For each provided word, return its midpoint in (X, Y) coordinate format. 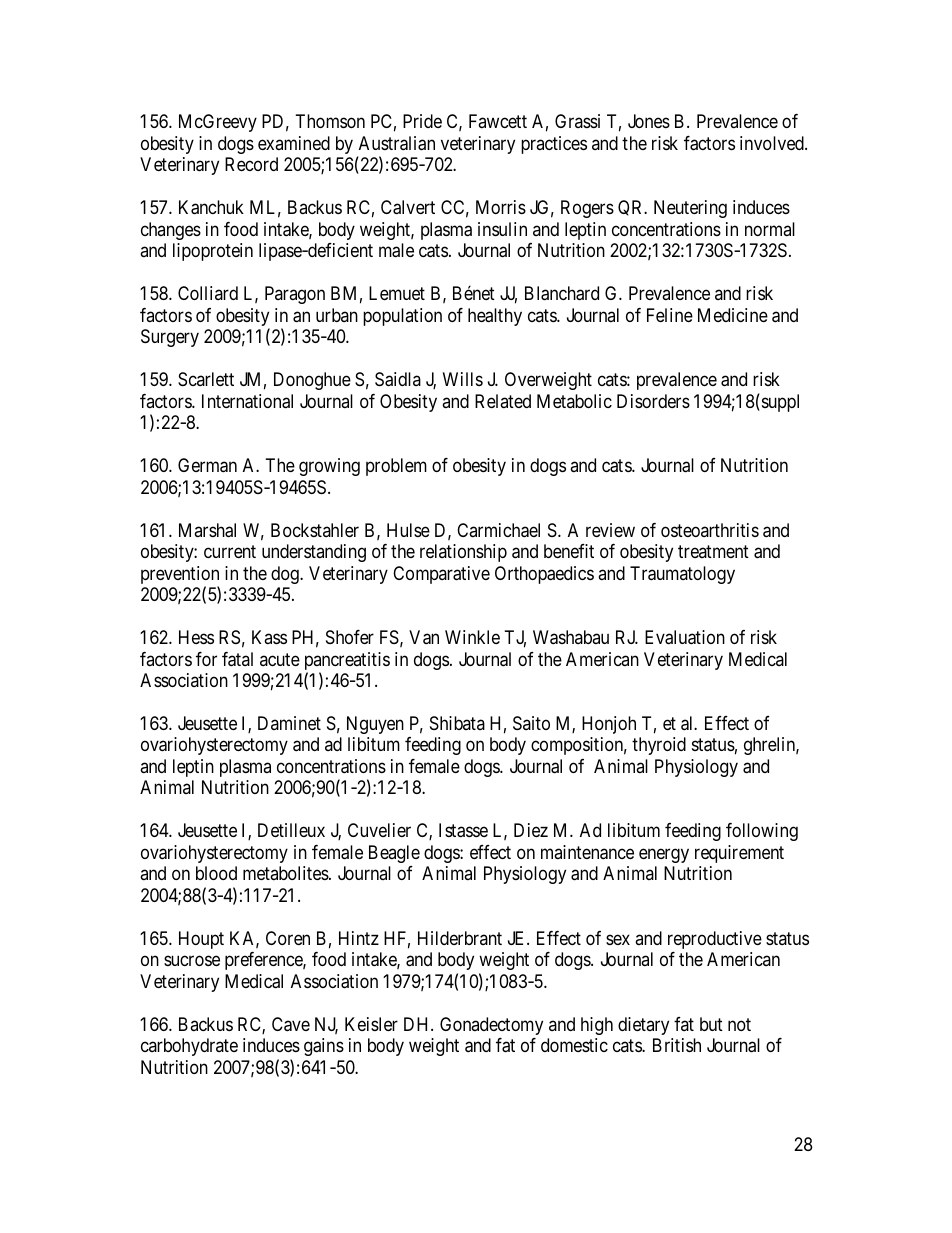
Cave (291, 1024)
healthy (495, 317)
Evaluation (685, 637)
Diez (531, 830)
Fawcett (498, 121)
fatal (237, 659)
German (207, 465)
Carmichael (498, 530)
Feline (670, 315)
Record (251, 164)
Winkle (472, 637)
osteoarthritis (710, 530)
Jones (649, 121)
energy (664, 856)
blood (216, 873)
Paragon (295, 295)
